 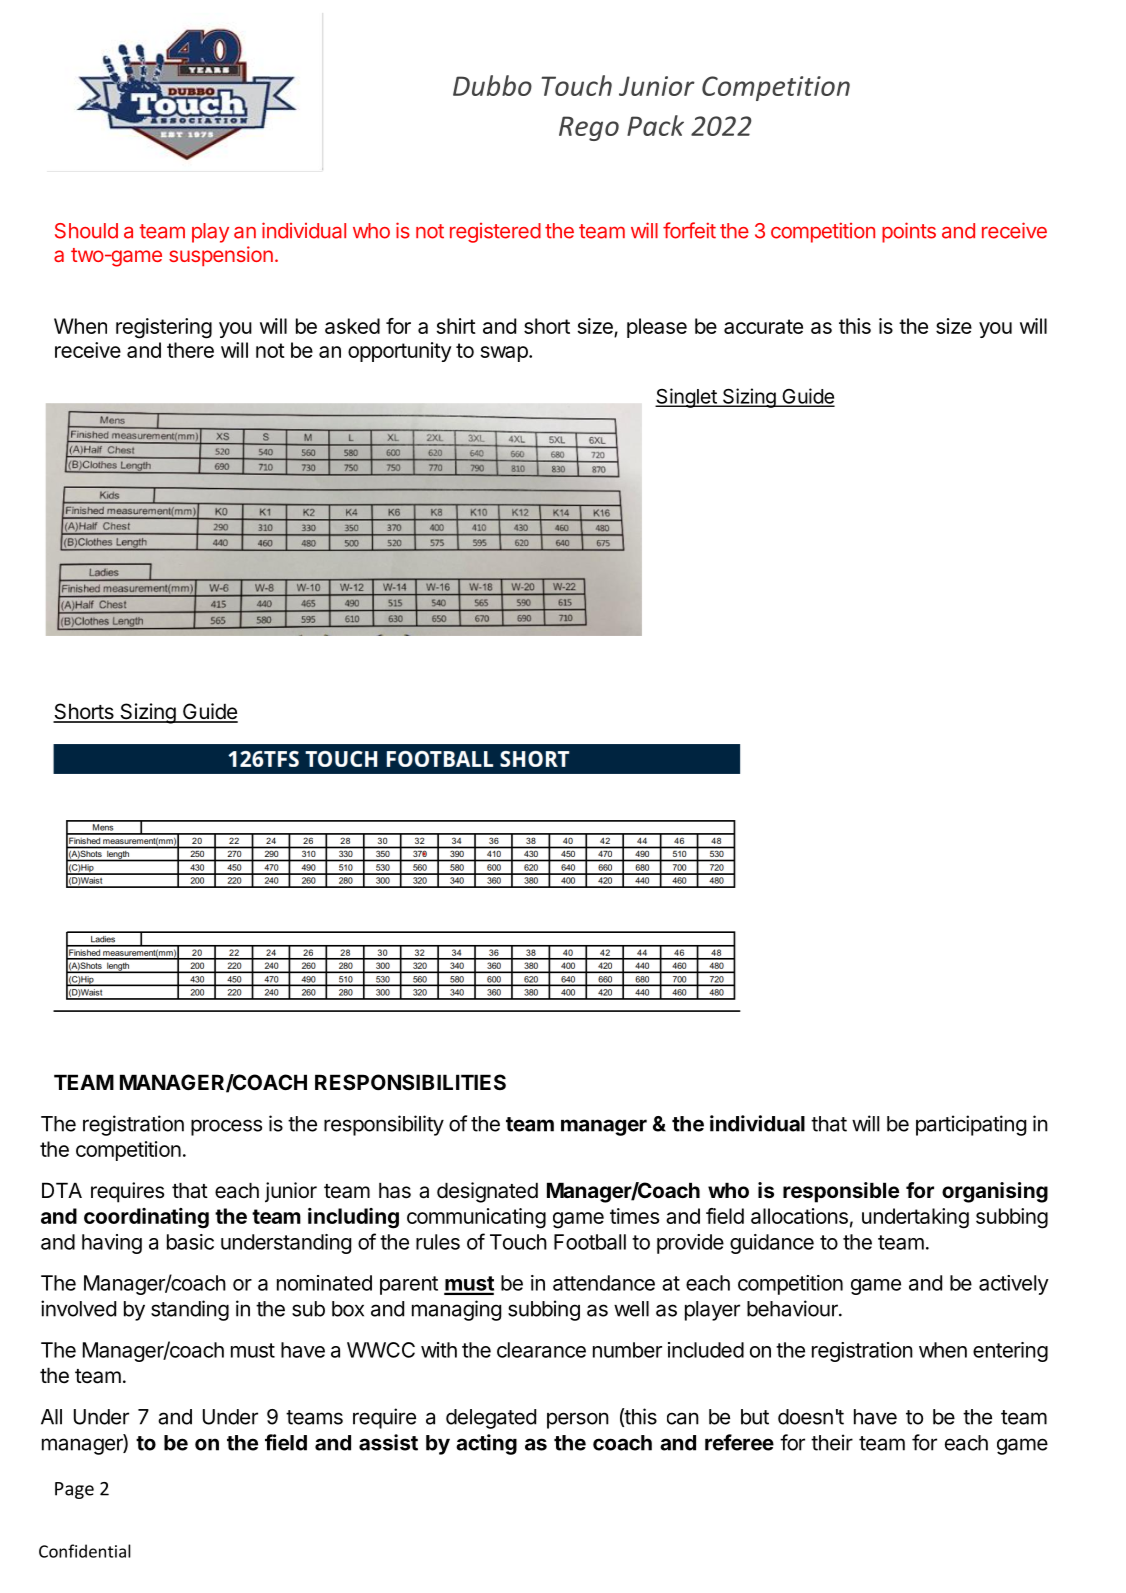 What do you see at coordinates (486, 1444) in the screenshot?
I see `acting` at bounding box center [486, 1444].
